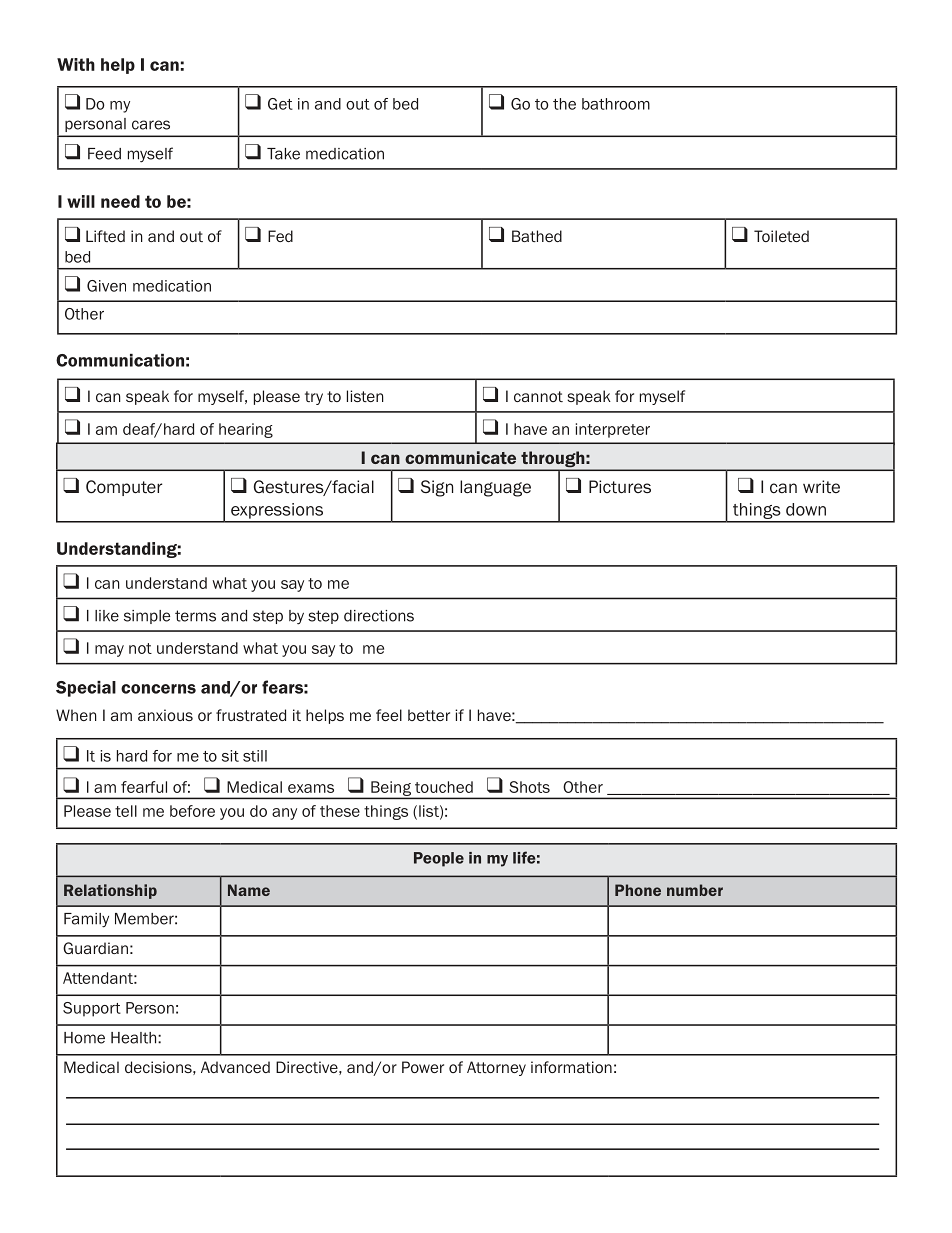 This document has height=1233, width=952. What do you see at coordinates (135, 1038) in the document?
I see `Health` at bounding box center [135, 1038].
